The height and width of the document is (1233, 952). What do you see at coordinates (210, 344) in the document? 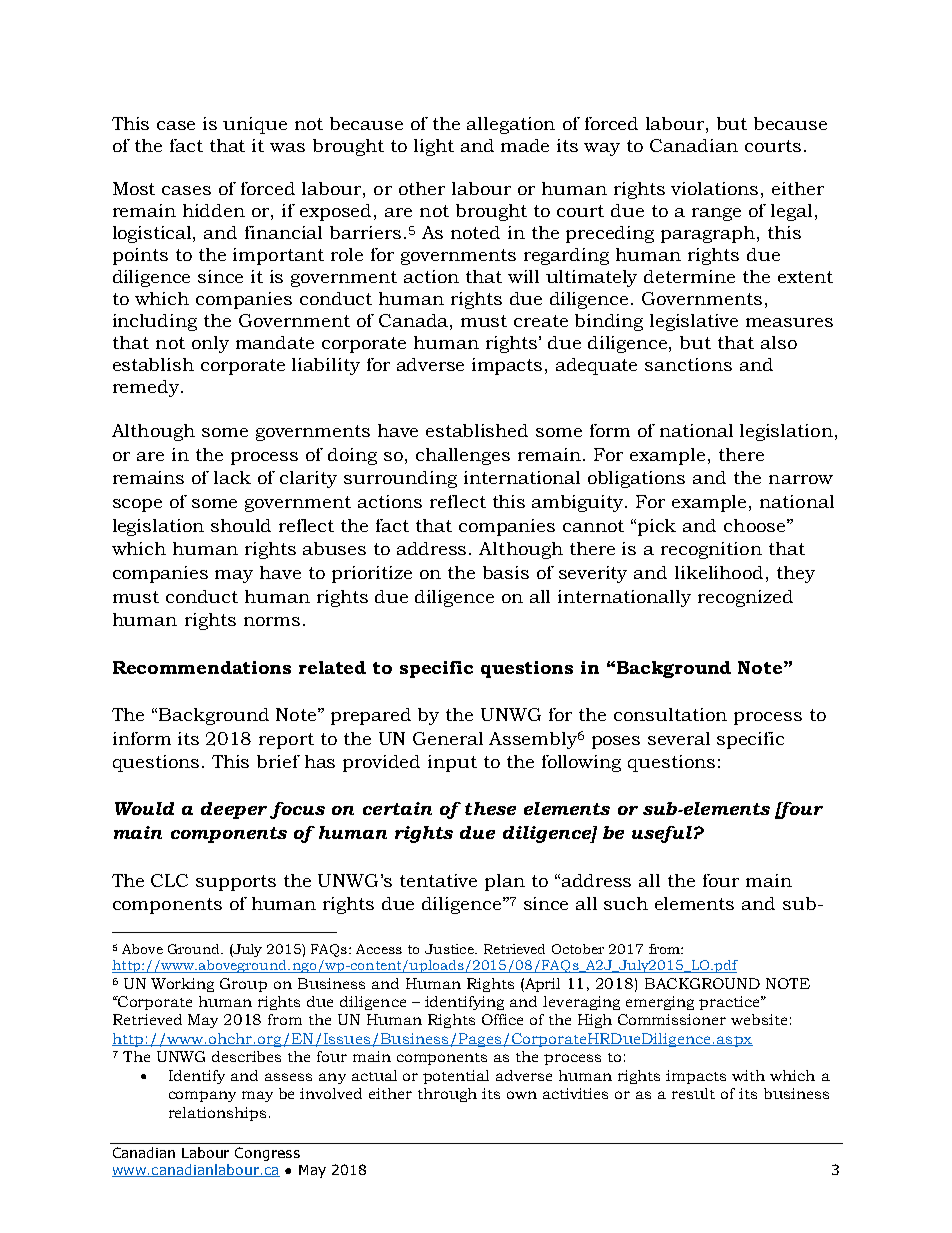
I see `only` at bounding box center [210, 344].
